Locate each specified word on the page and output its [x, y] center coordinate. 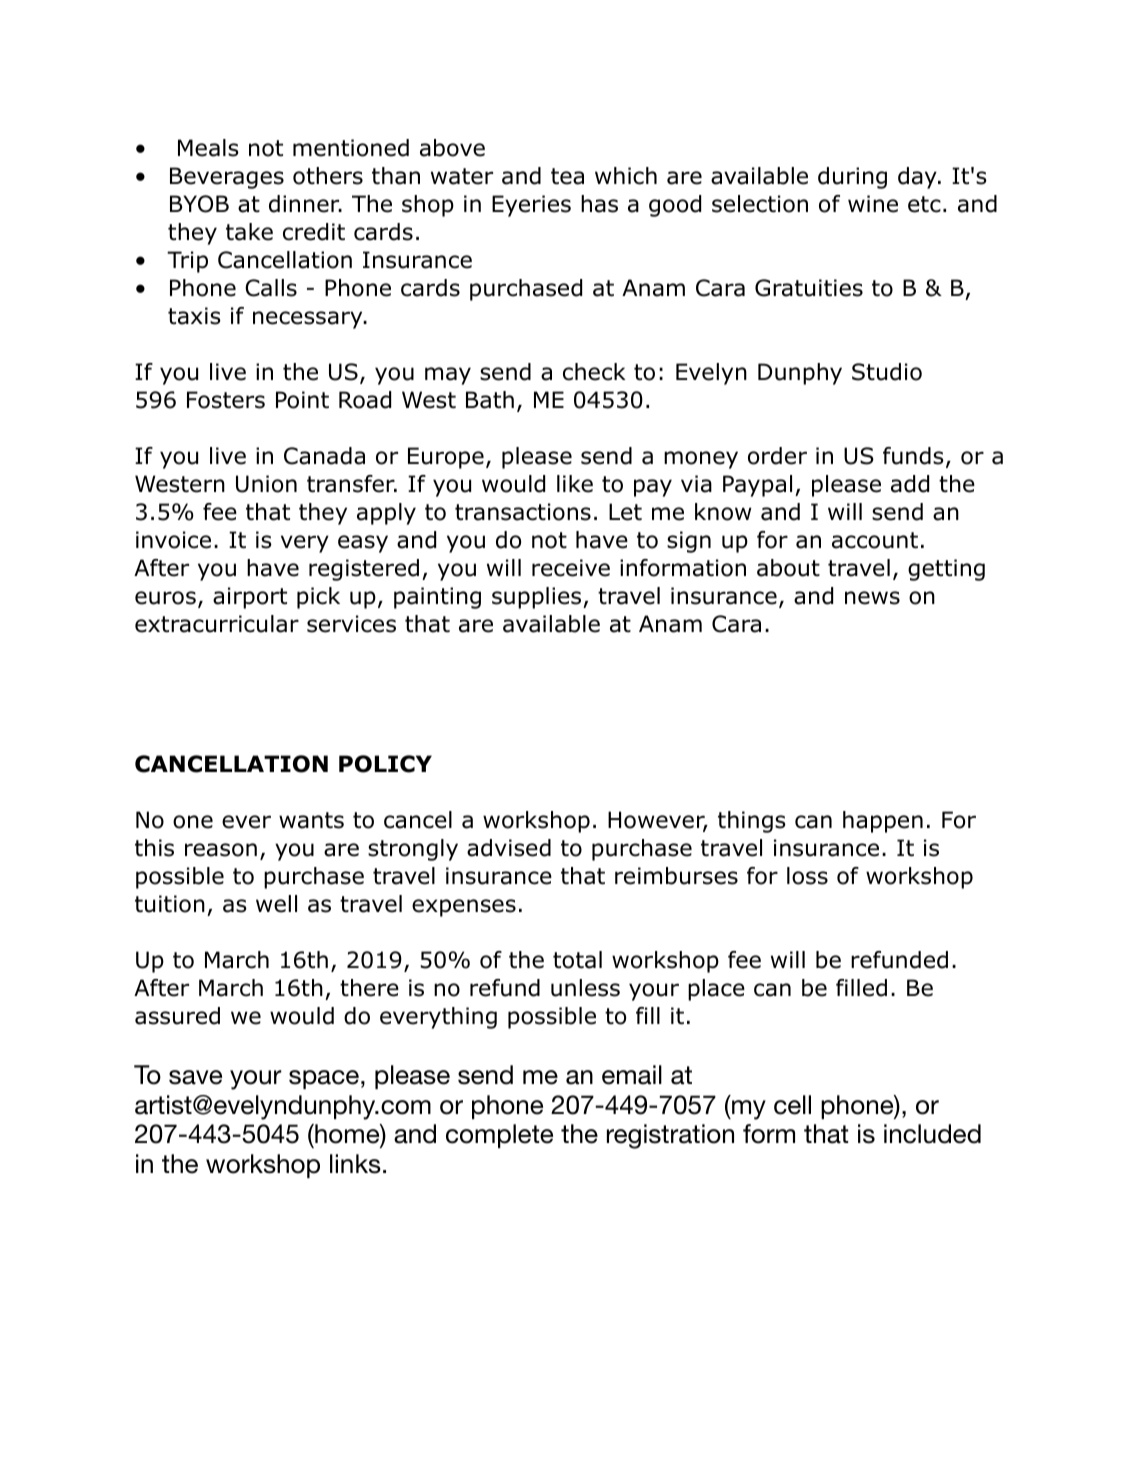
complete [499, 1136]
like [575, 484]
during [852, 178]
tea [567, 176]
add [910, 484]
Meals [208, 148]
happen [883, 822]
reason [221, 850]
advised [509, 848]
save [195, 1077]
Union [266, 484]
